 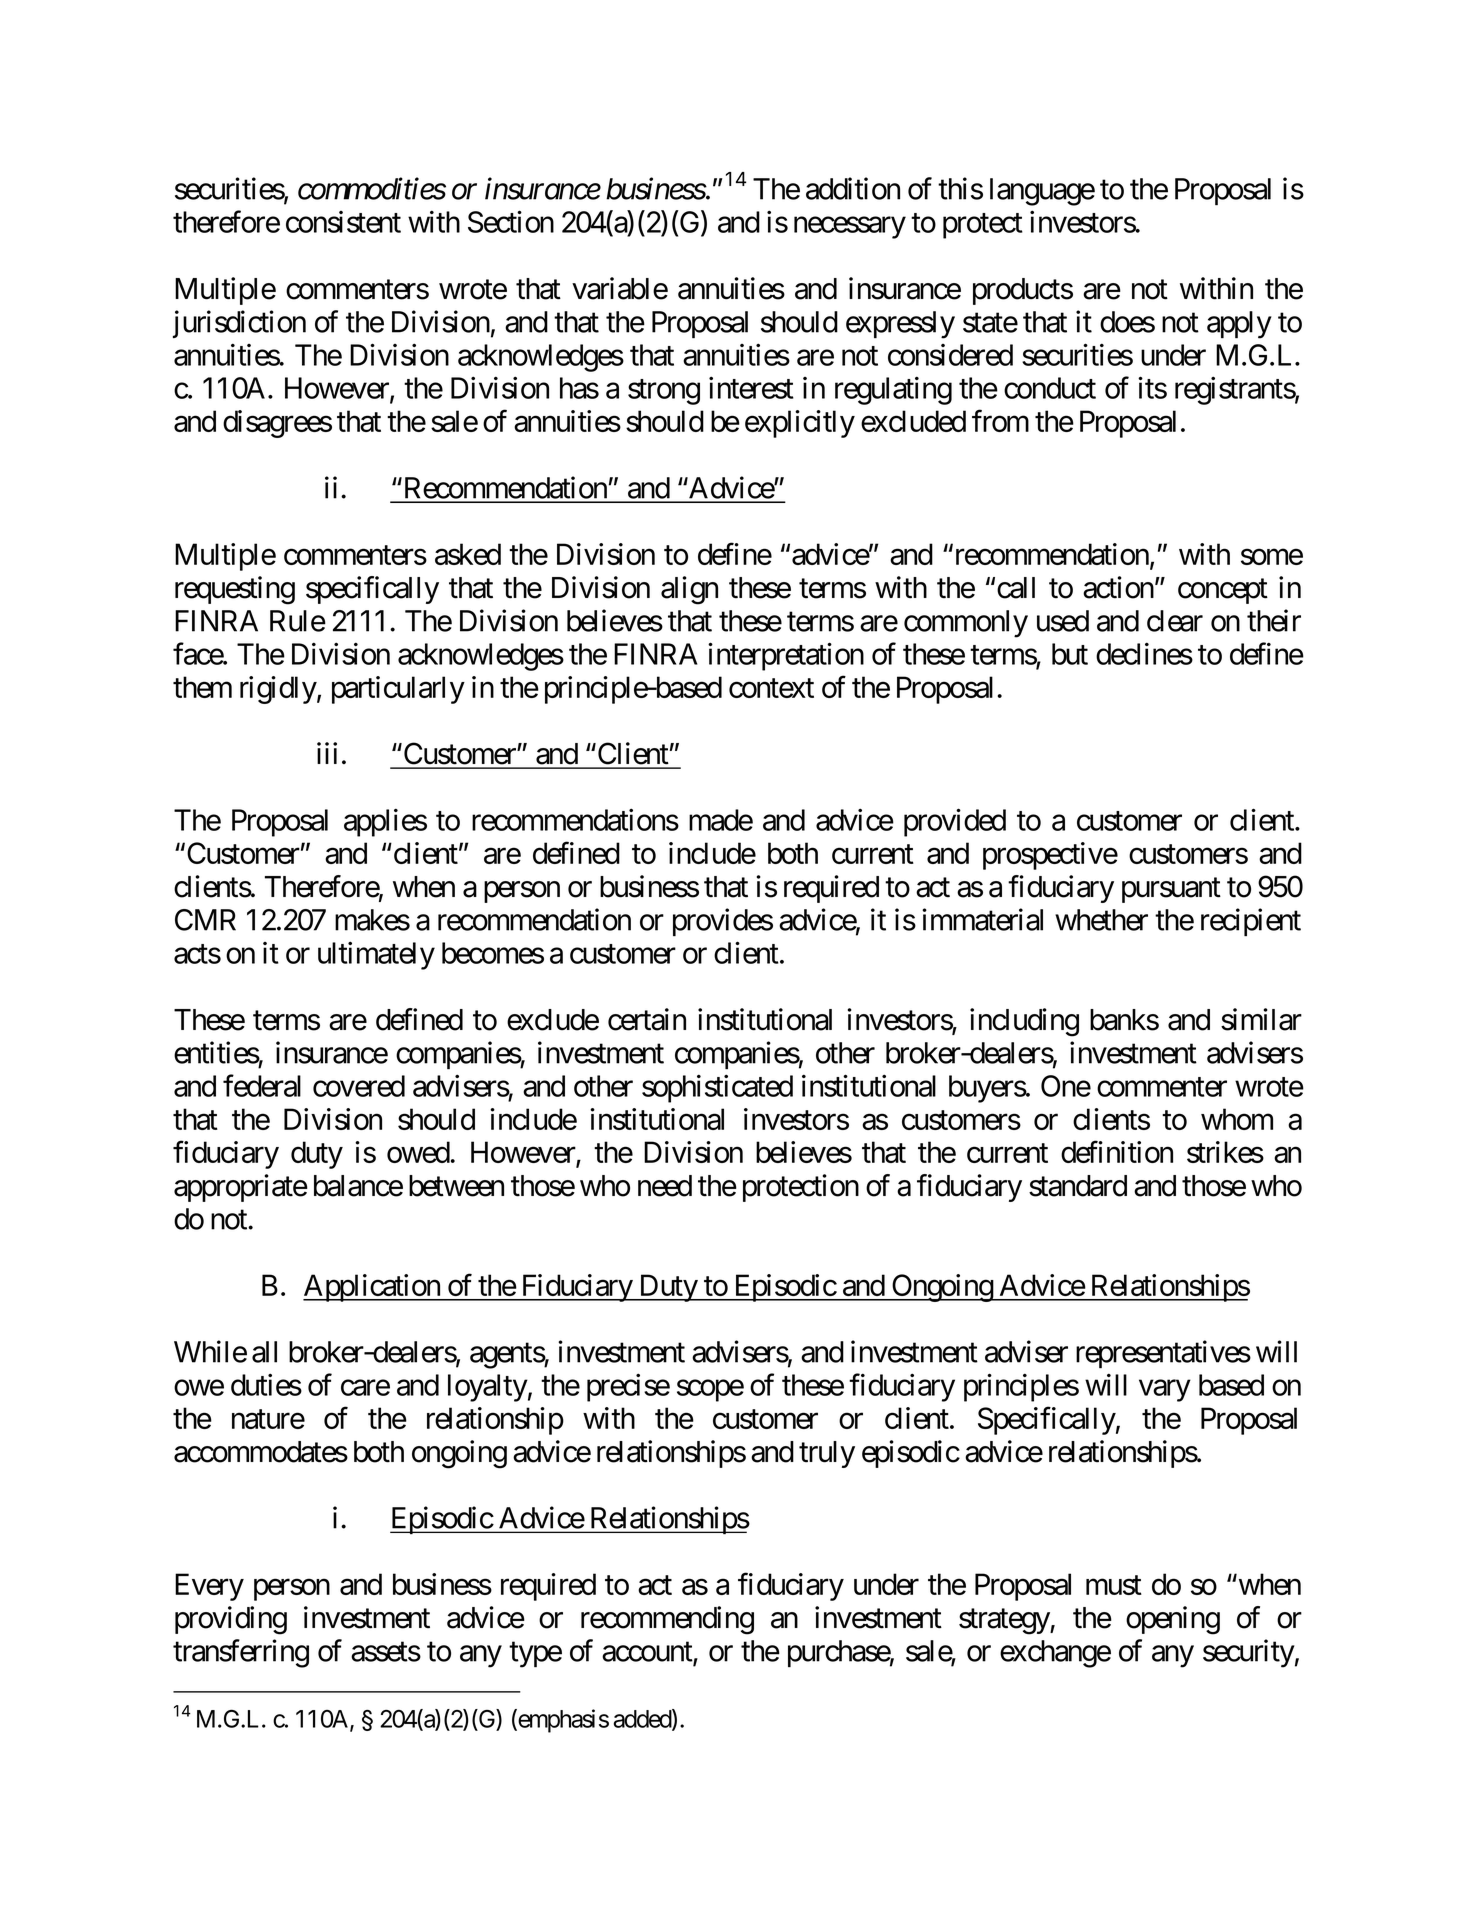 What do you see at coordinates (1101, 920) in the screenshot?
I see `whether` at bounding box center [1101, 920].
